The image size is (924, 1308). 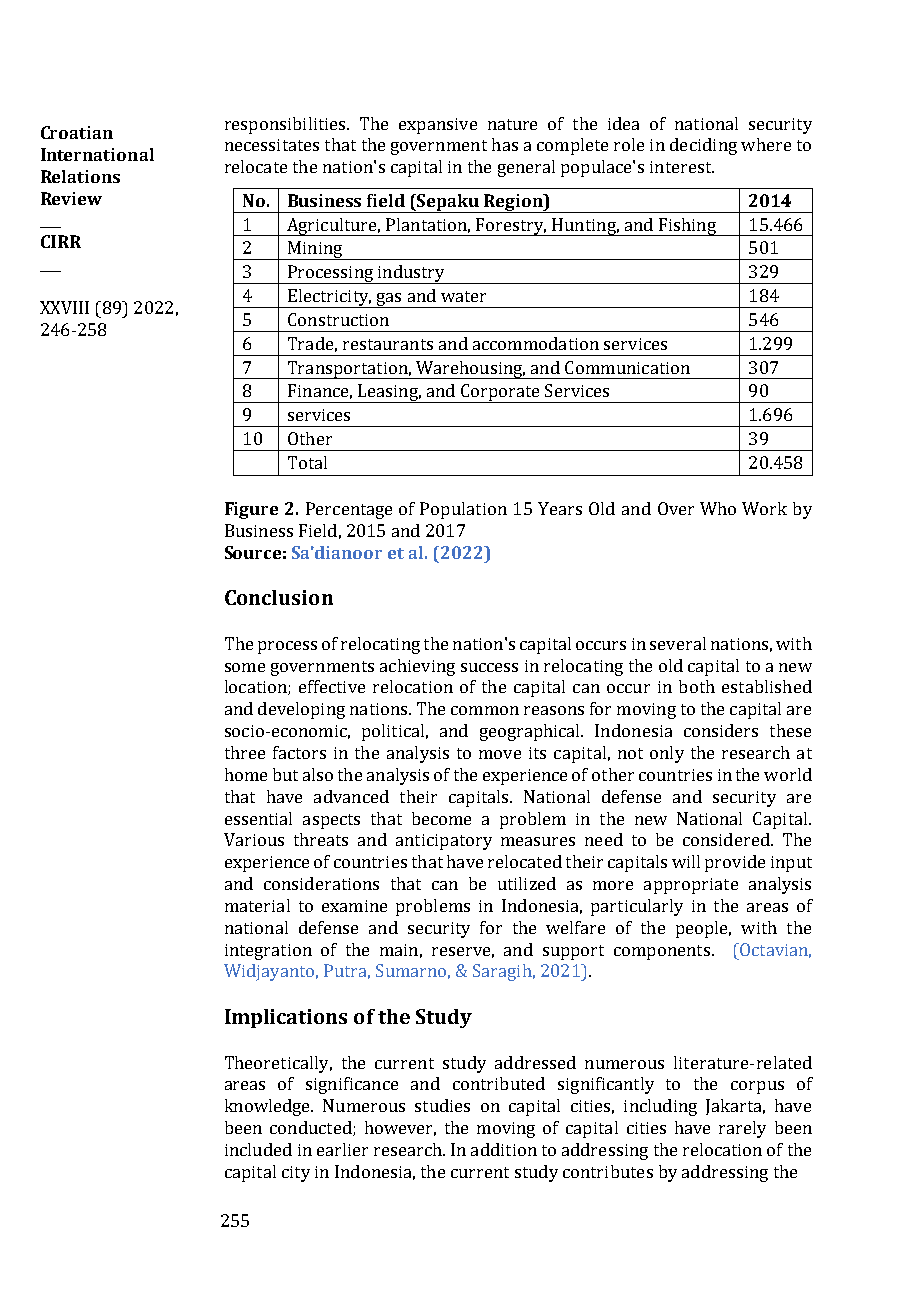 What do you see at coordinates (703, 146) in the screenshot?
I see `deciding` at bounding box center [703, 146].
